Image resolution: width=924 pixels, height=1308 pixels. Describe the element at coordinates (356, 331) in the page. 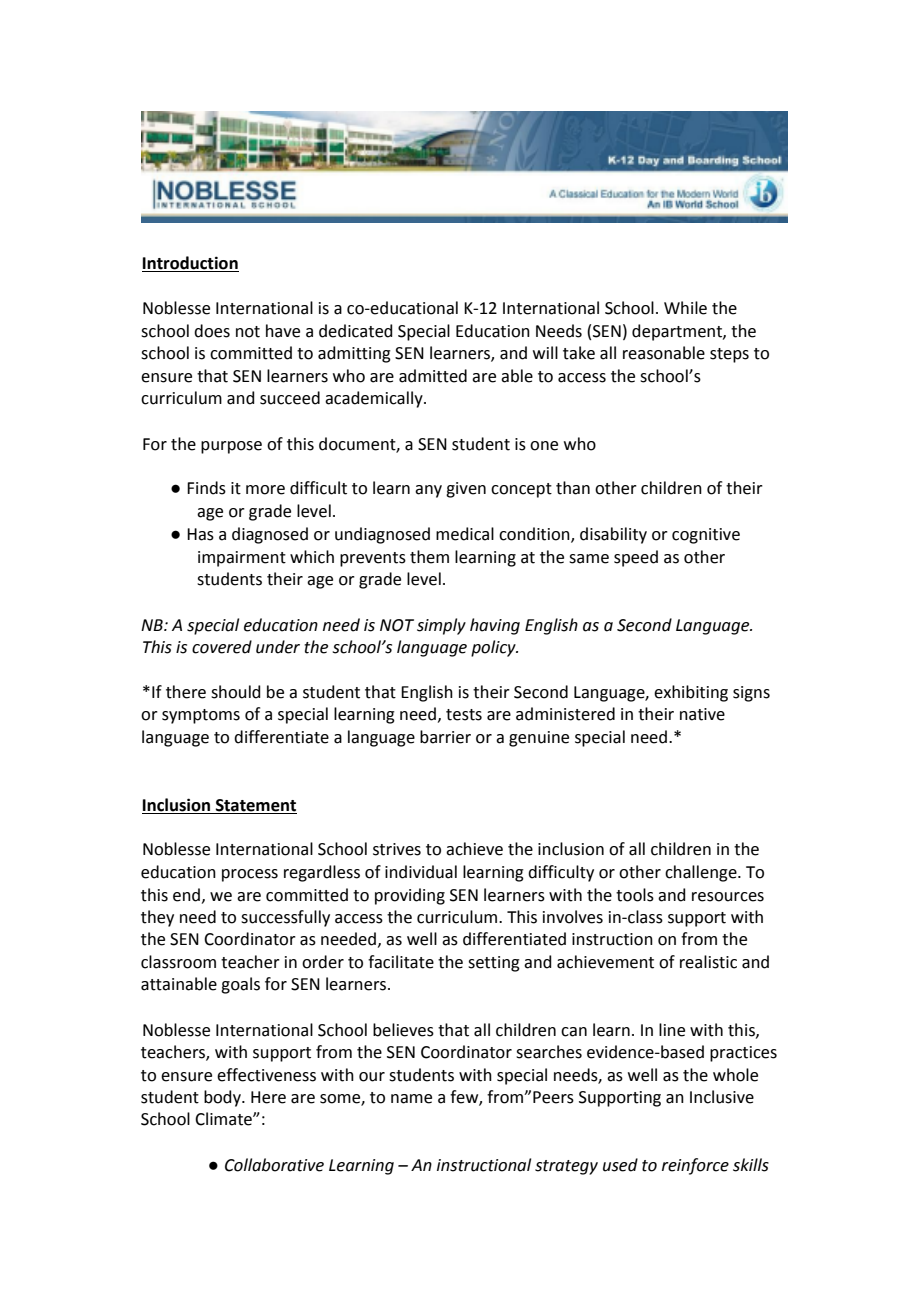

I see `dedicated` at that location.
